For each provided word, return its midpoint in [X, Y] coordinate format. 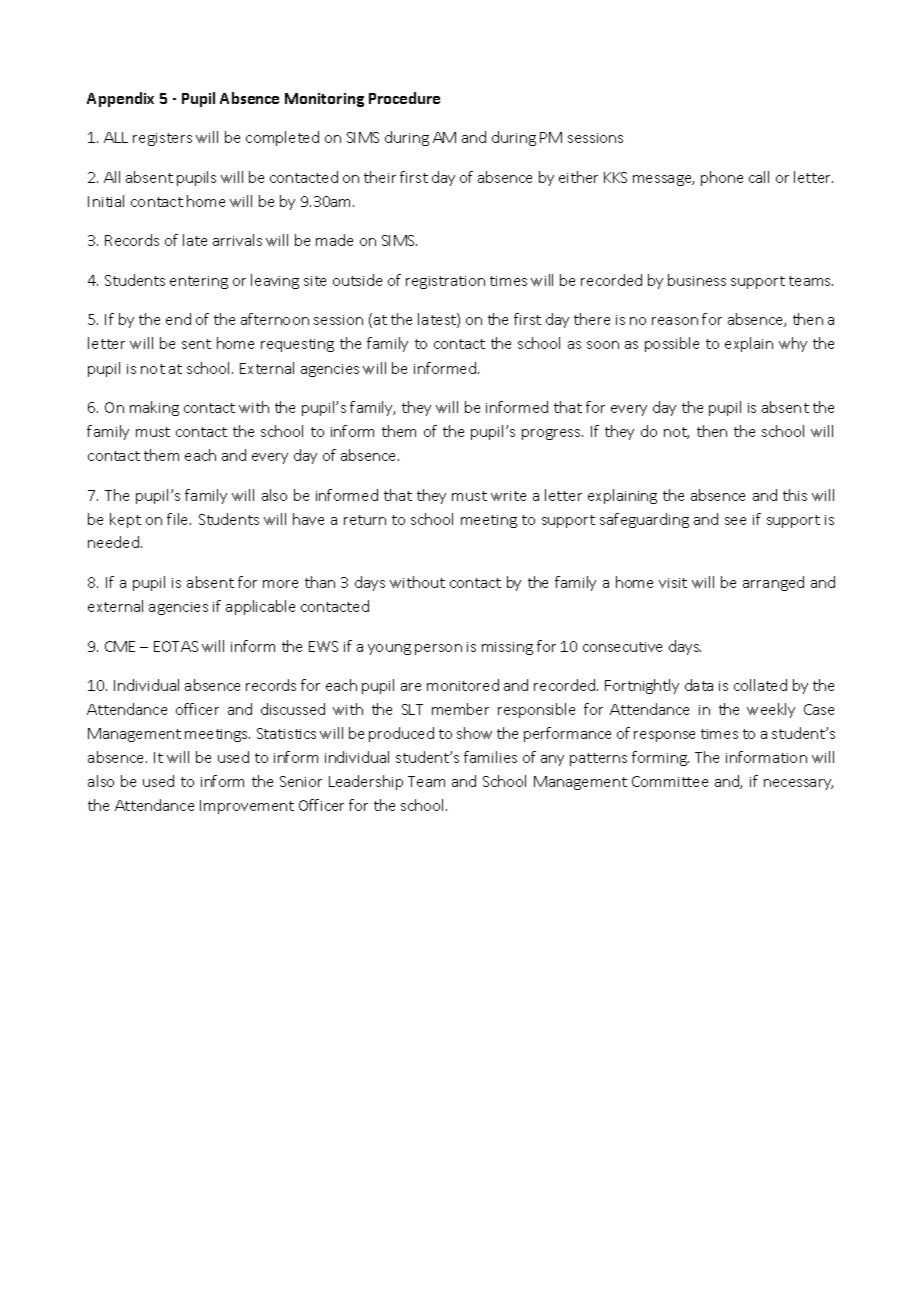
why [793, 344]
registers [162, 139]
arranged [773, 583]
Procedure [404, 98]
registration [445, 282]
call [759, 177]
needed [115, 542]
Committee [670, 781]
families [490, 757]
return [365, 520]
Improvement [247, 807]
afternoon [275, 319]
